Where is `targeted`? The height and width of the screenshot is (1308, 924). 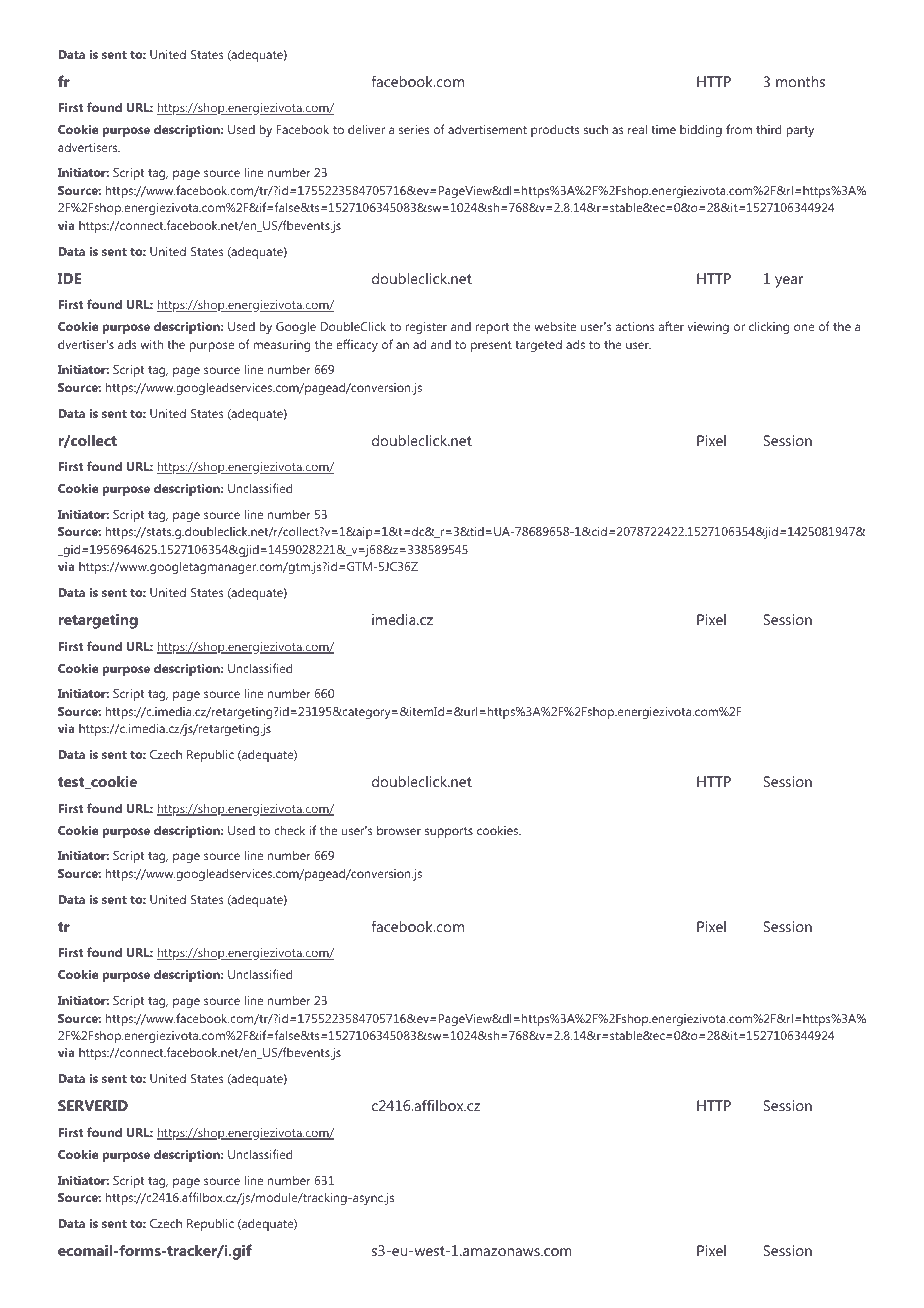
targeted is located at coordinates (538, 345).
